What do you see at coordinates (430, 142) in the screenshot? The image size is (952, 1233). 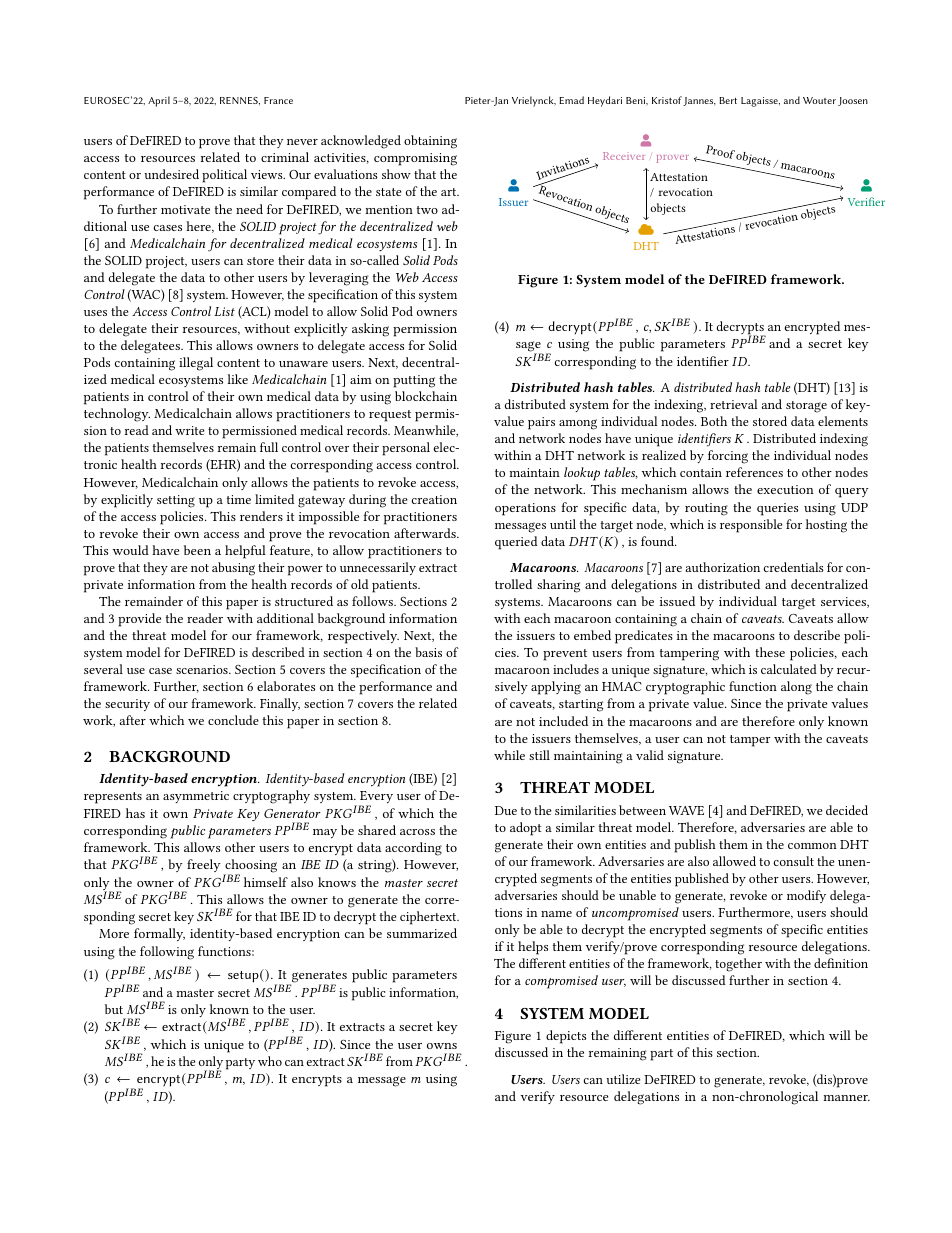 I see `obtaining` at bounding box center [430, 142].
